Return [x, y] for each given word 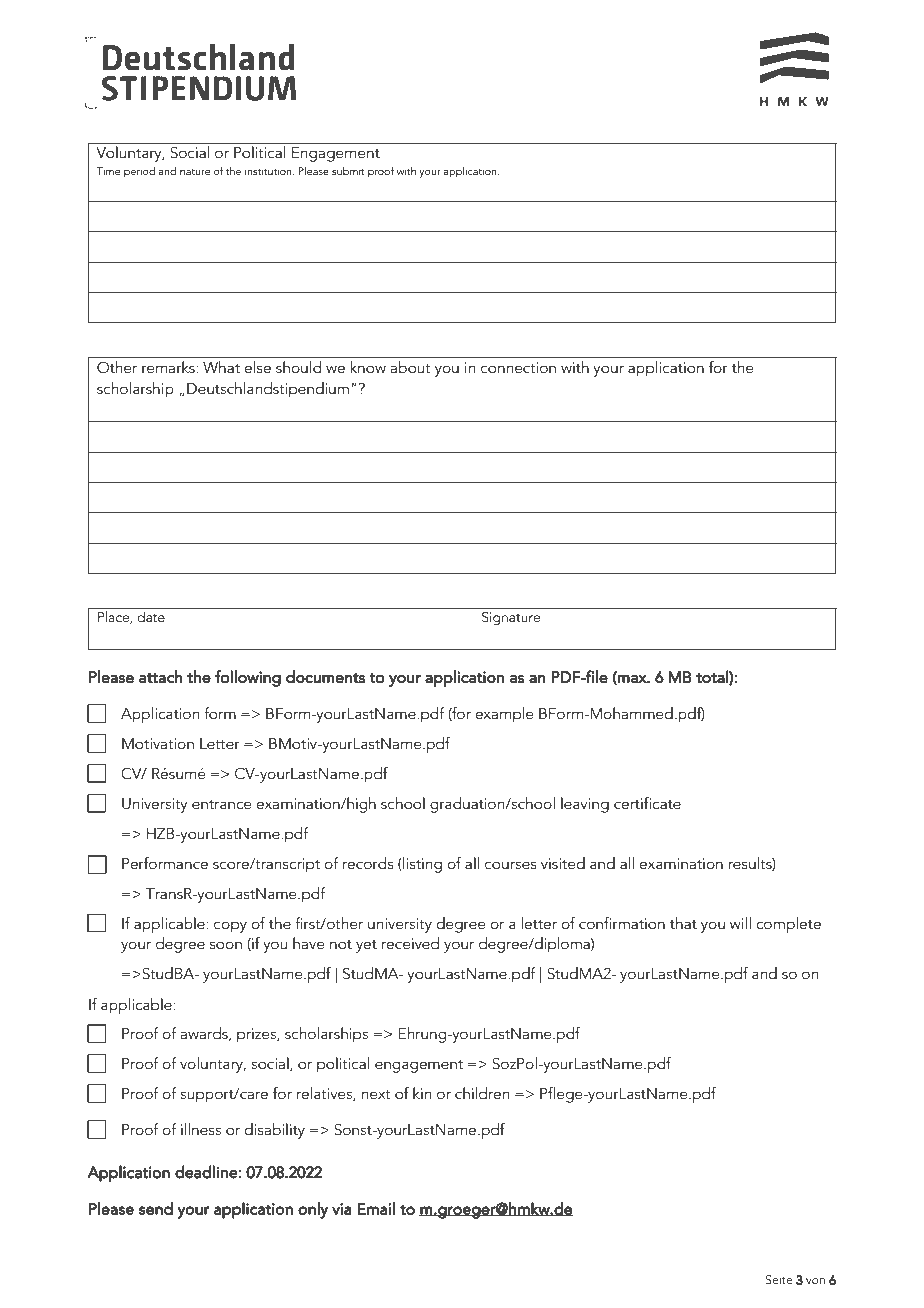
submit [348, 171]
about [411, 367]
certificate [647, 803]
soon [226, 945]
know [368, 367]
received [410, 943]
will [740, 923]
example [504, 715]
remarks [169, 367]
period [139, 172]
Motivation [158, 743]
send [156, 1208]
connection [518, 367]
